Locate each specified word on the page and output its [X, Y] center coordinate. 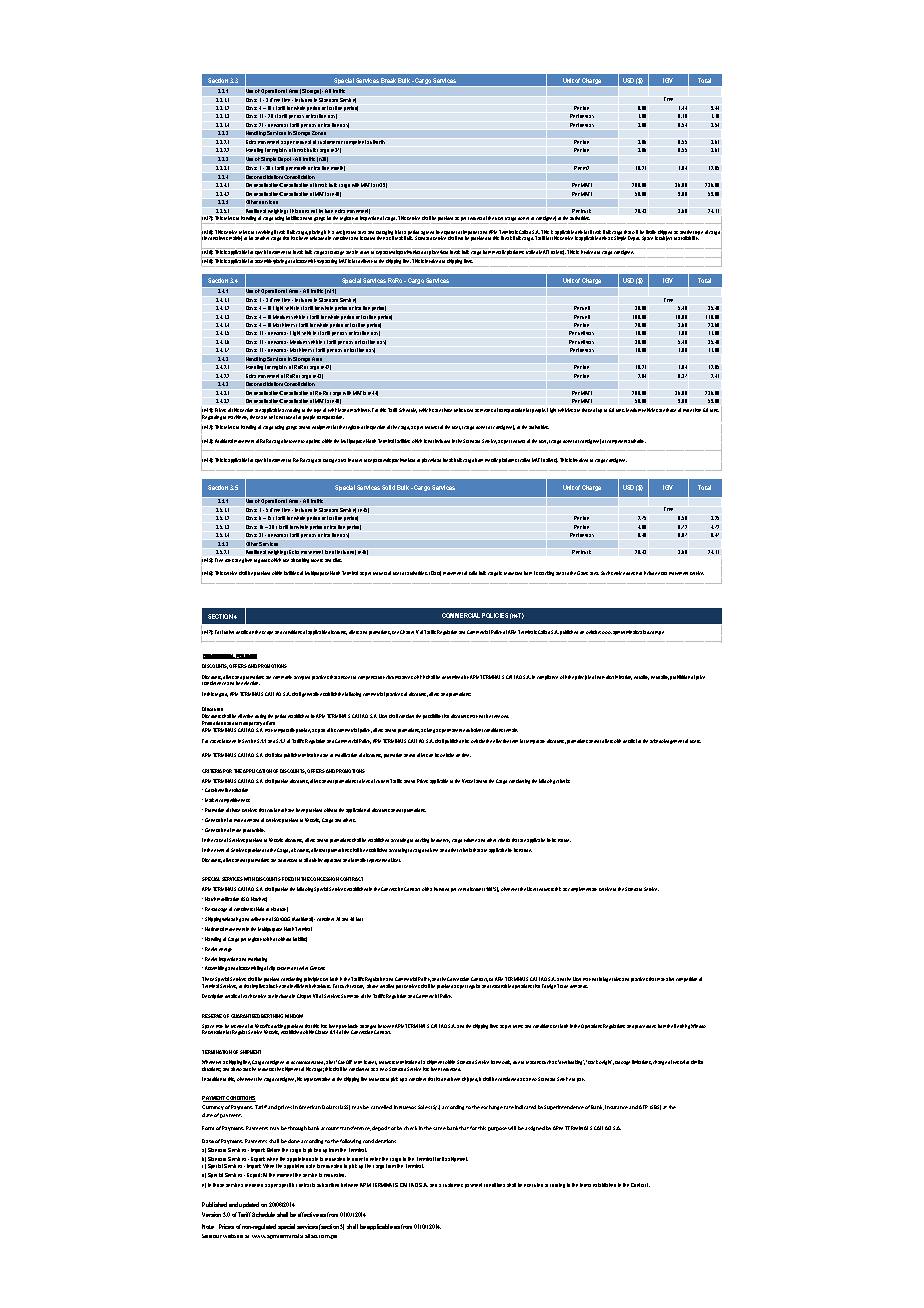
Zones [319, 133]
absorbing [300, 560]
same [439, 1128]
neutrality [660, 677]
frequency [440, 840]
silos [337, 560]
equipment [322, 427]
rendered [254, 1185]
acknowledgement [667, 741]
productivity [254, 830]
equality [641, 677]
